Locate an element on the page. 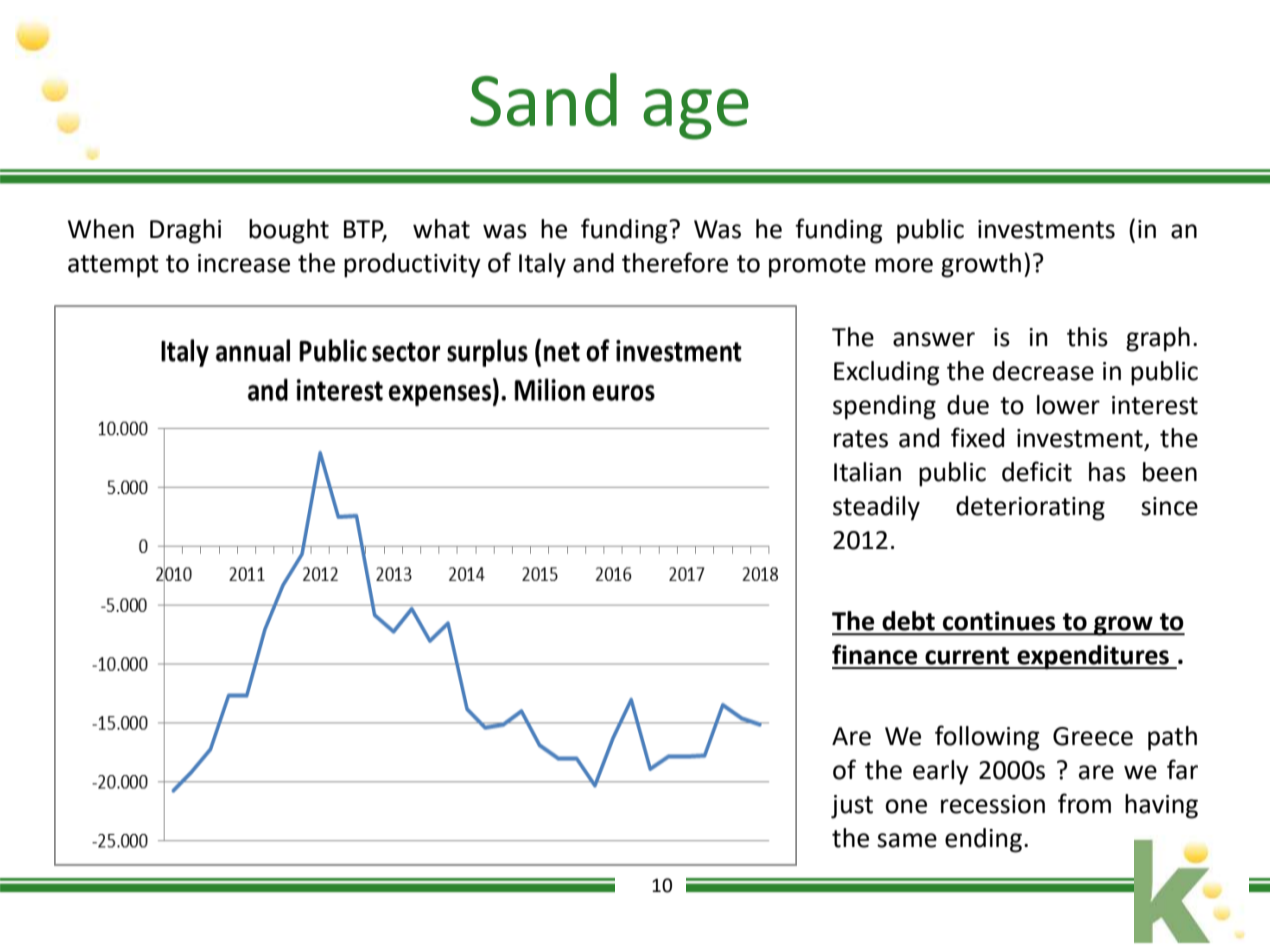  one is located at coordinates (906, 806).
